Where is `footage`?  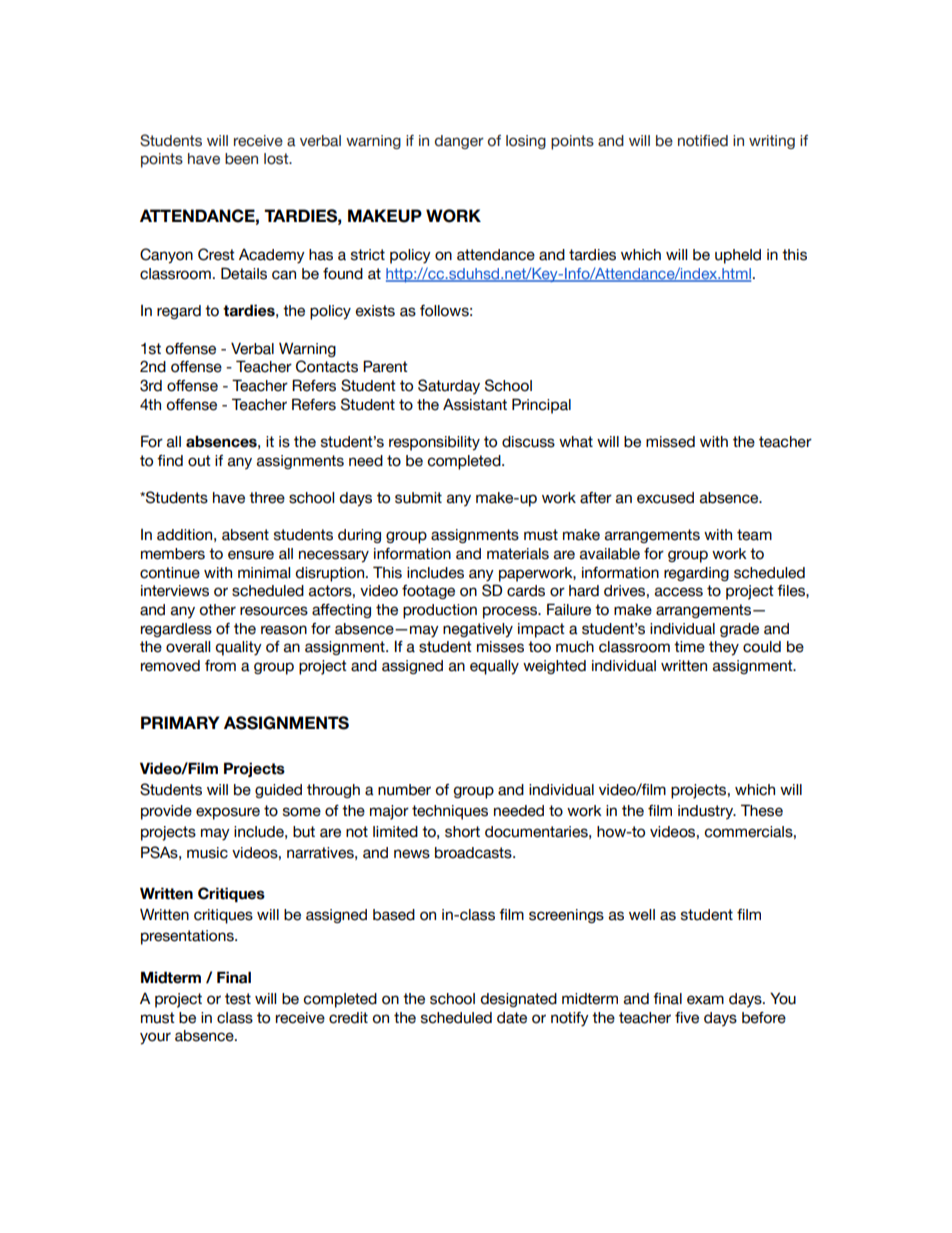
footage is located at coordinates (428, 592).
